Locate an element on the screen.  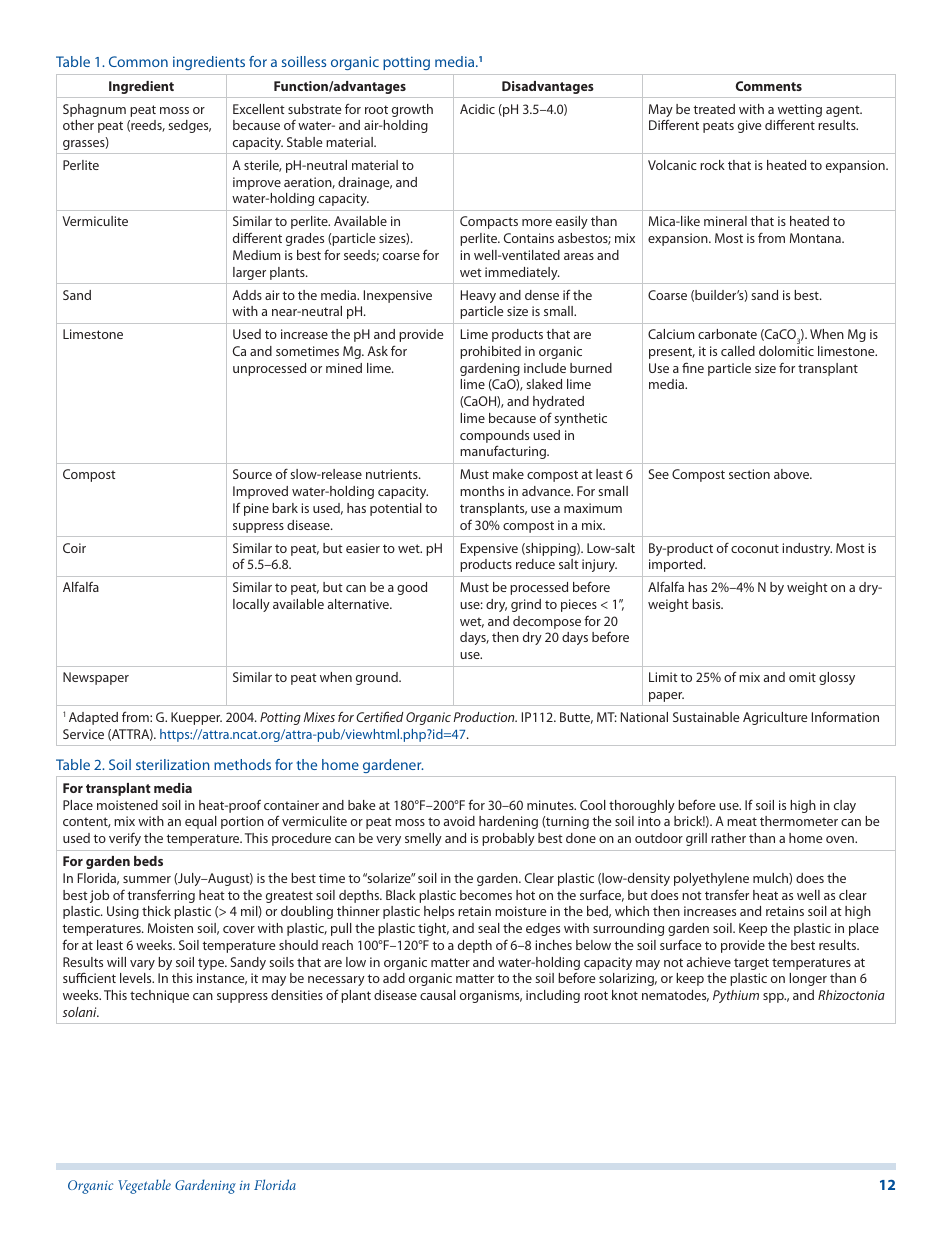
Common is located at coordinates (138, 61).
